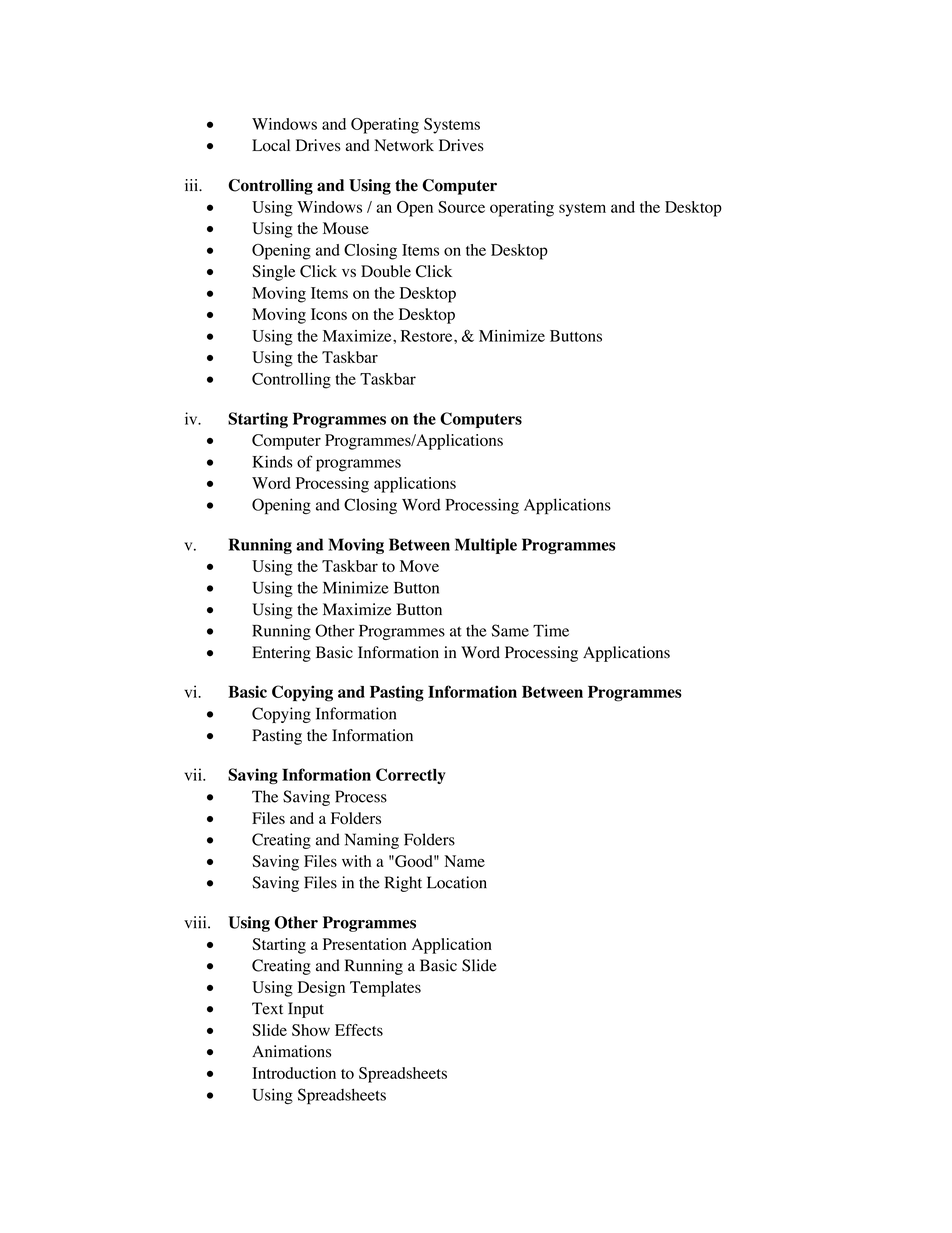 The height and width of the screenshot is (1233, 952). I want to click on Local, so click(271, 145).
